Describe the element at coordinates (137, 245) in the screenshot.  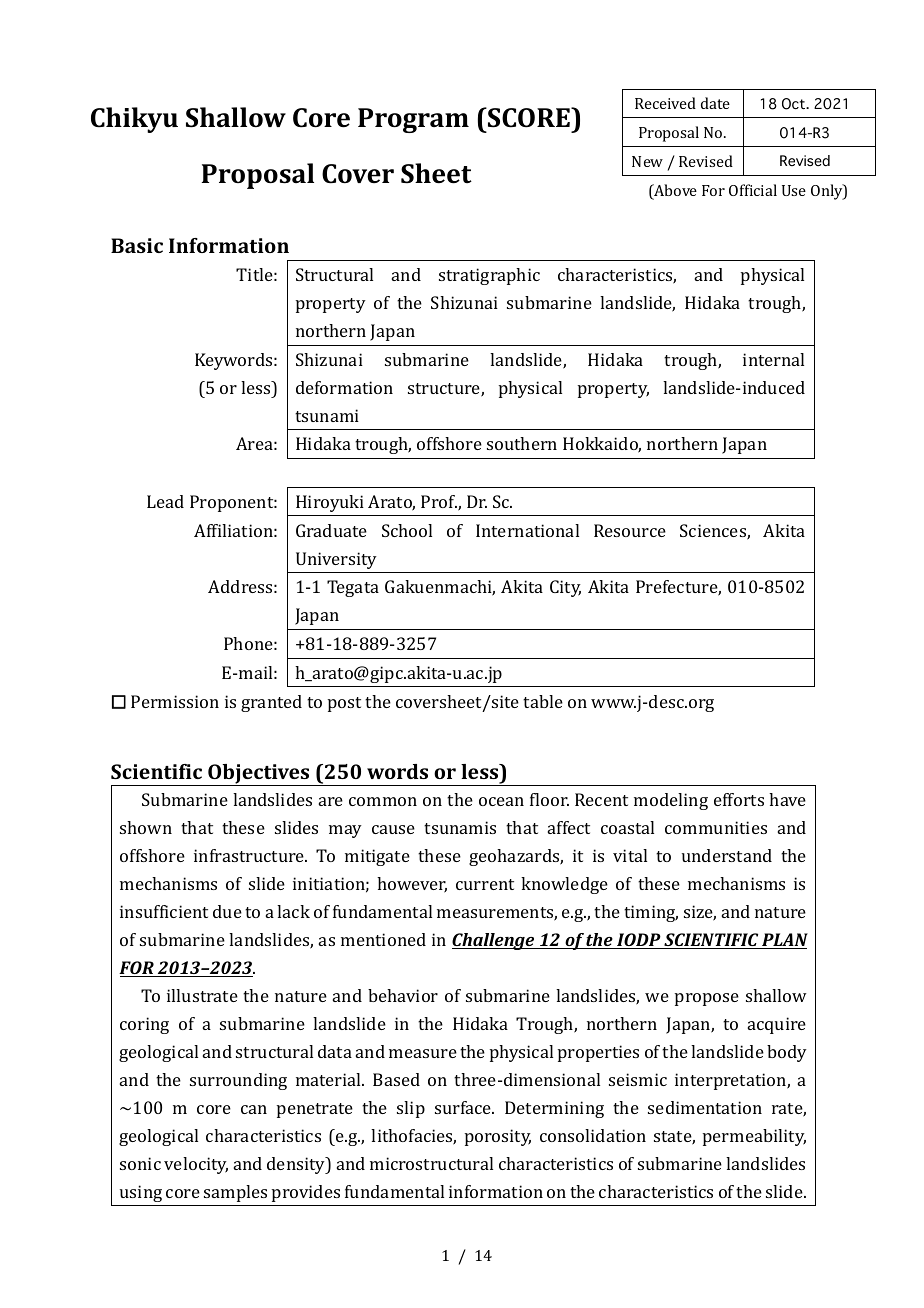
I see `Basic` at that location.
